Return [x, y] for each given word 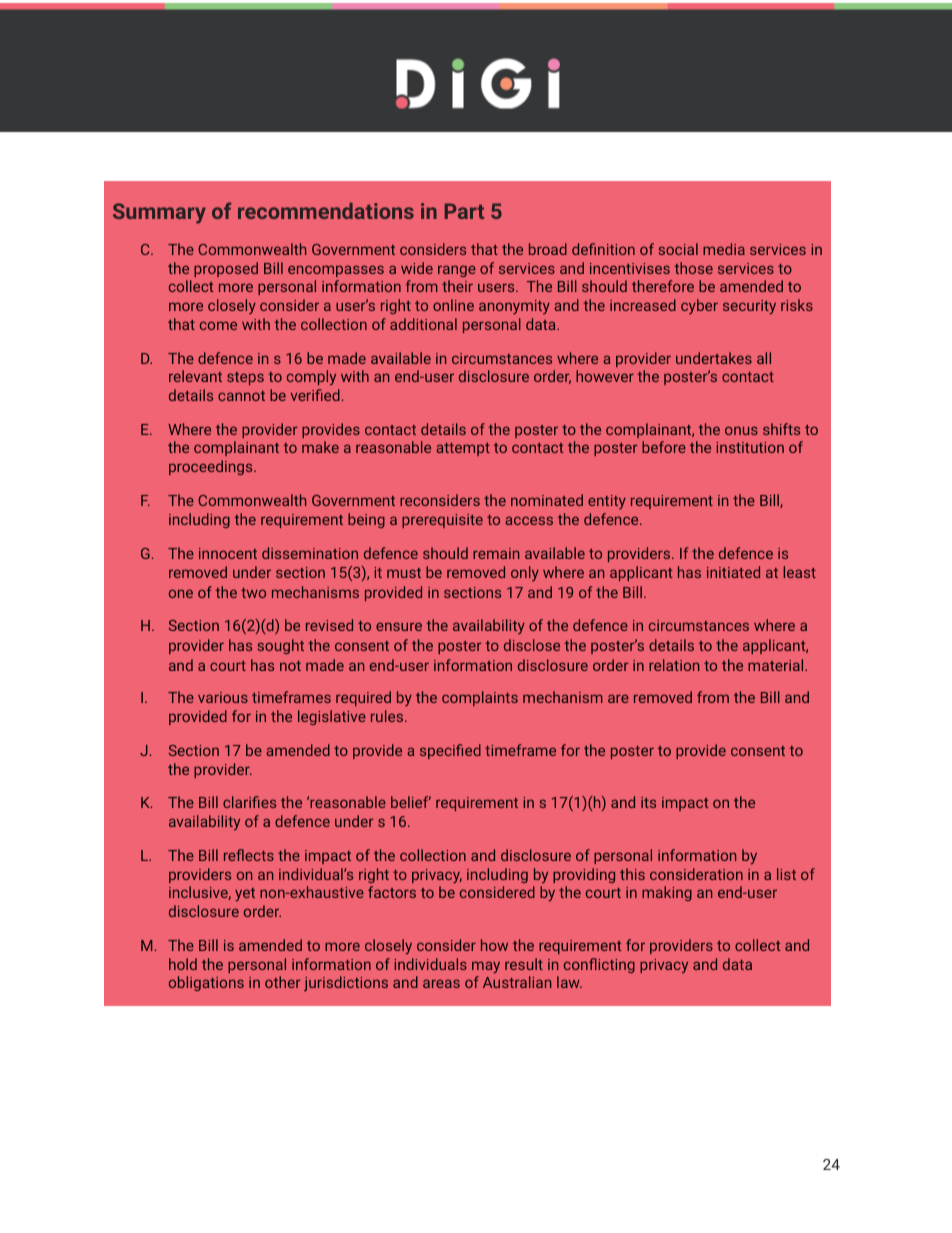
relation [674, 665]
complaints [480, 698]
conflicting [599, 965]
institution [750, 447]
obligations [206, 983]
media [724, 249]
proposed [226, 269]
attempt [463, 449]
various [223, 697]
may [486, 967]
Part [464, 211]
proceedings [212, 467]
